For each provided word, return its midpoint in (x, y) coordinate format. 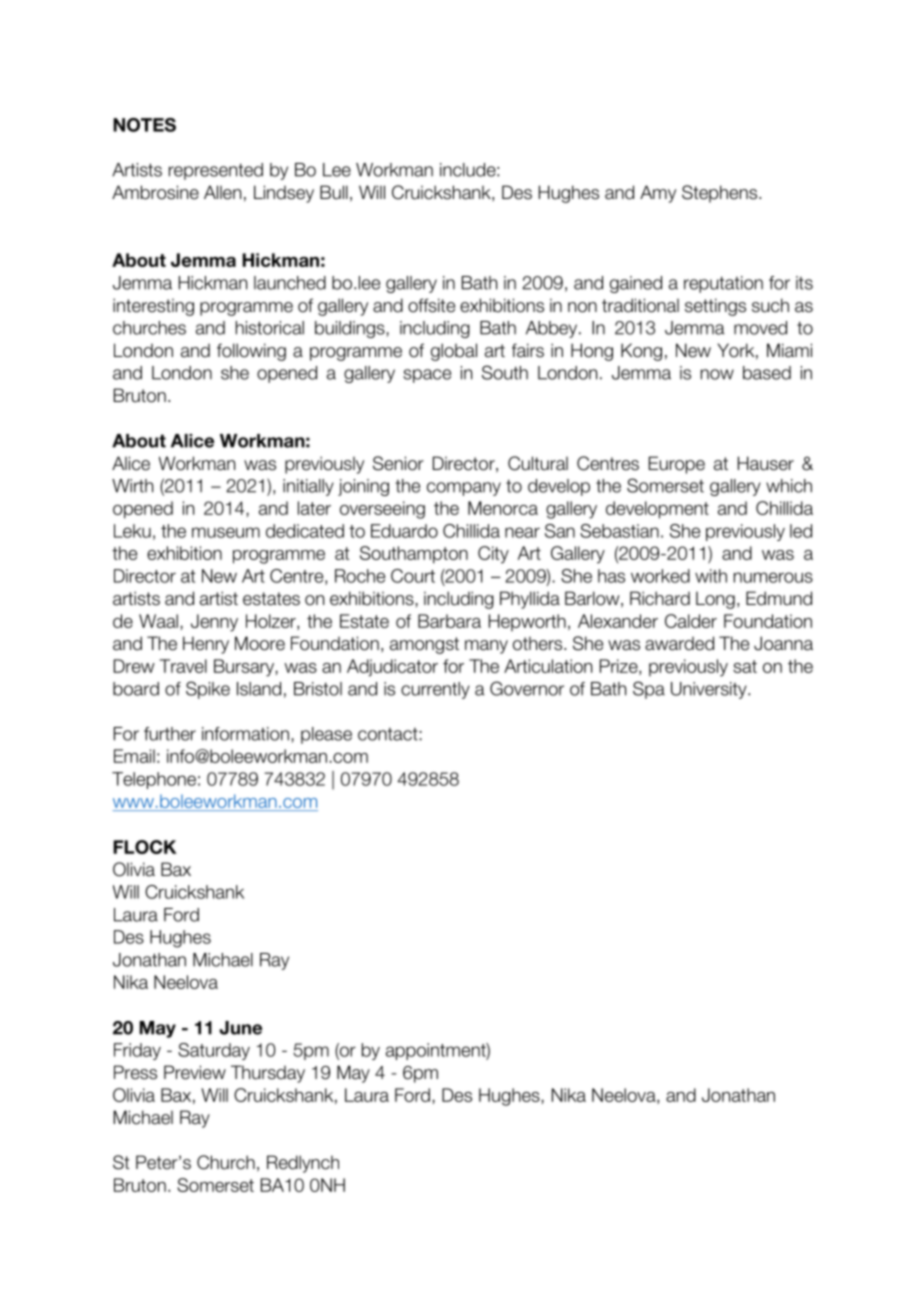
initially (308, 487)
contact (388, 734)
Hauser (766, 463)
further (170, 734)
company (464, 489)
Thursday (268, 1074)
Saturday (214, 1051)
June (240, 1028)
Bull (334, 192)
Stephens (721, 194)
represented (216, 171)
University (710, 690)
